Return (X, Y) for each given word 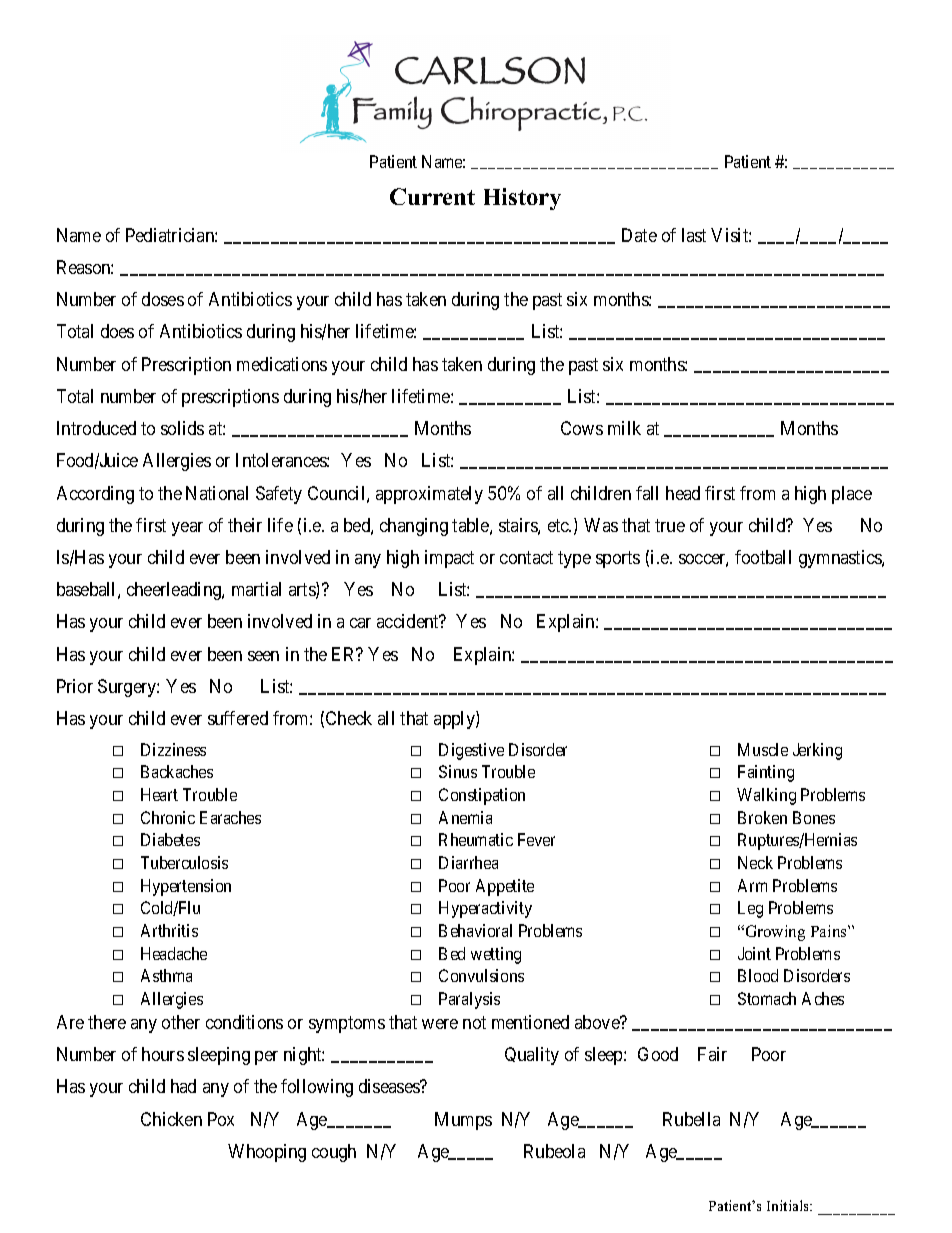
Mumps (463, 1121)
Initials (789, 1205)
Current (432, 196)
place (852, 495)
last (694, 235)
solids (182, 428)
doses (163, 299)
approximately (429, 495)
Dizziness (173, 749)
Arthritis (169, 930)
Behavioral (475, 930)
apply (455, 720)
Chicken (171, 1119)
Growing (774, 933)
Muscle (763, 749)
